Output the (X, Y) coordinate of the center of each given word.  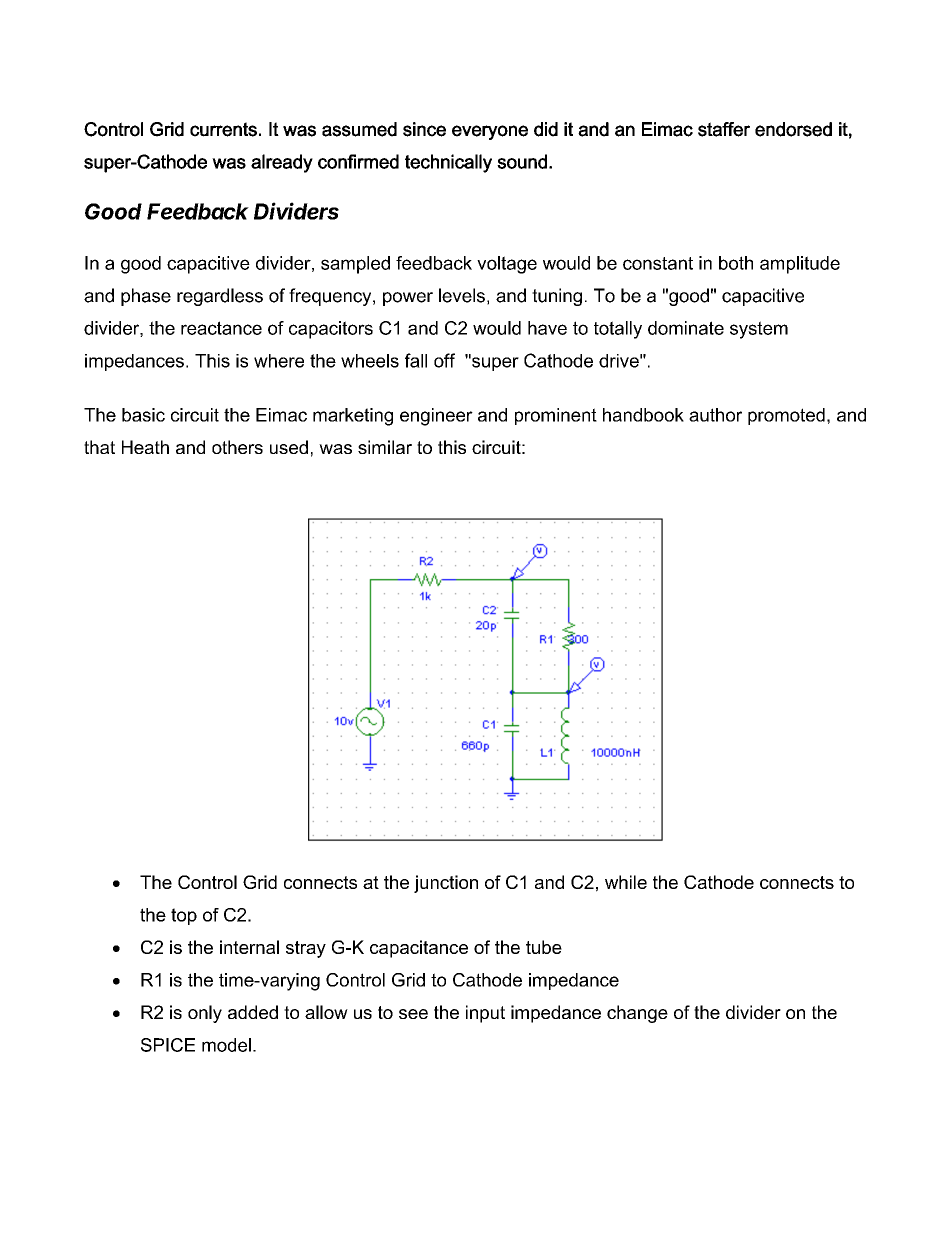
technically (448, 163)
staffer (724, 129)
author (715, 415)
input (485, 1014)
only (205, 1014)
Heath (145, 447)
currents (223, 129)
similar (385, 447)
